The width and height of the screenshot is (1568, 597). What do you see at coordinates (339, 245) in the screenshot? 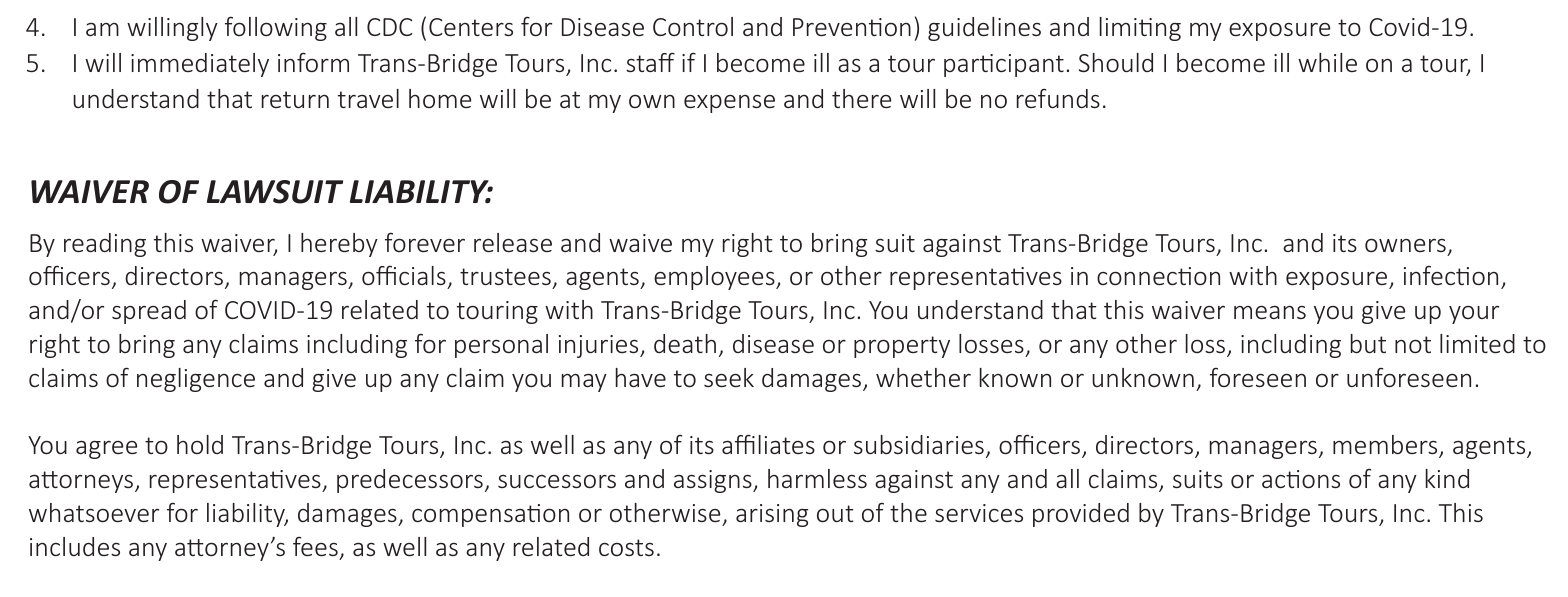
I see `hereby` at bounding box center [339, 245].
